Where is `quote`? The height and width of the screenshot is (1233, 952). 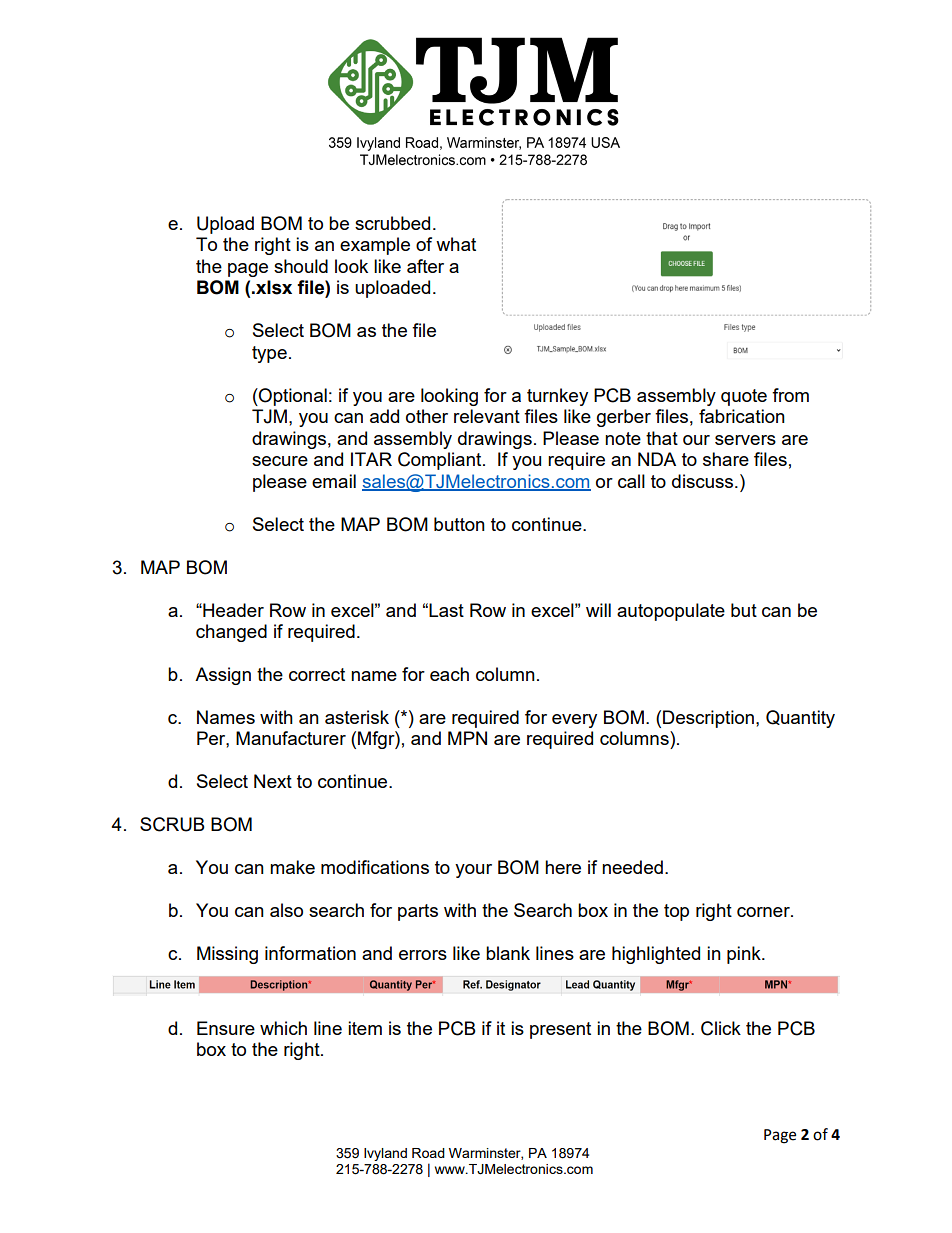
quote is located at coordinates (744, 397).
